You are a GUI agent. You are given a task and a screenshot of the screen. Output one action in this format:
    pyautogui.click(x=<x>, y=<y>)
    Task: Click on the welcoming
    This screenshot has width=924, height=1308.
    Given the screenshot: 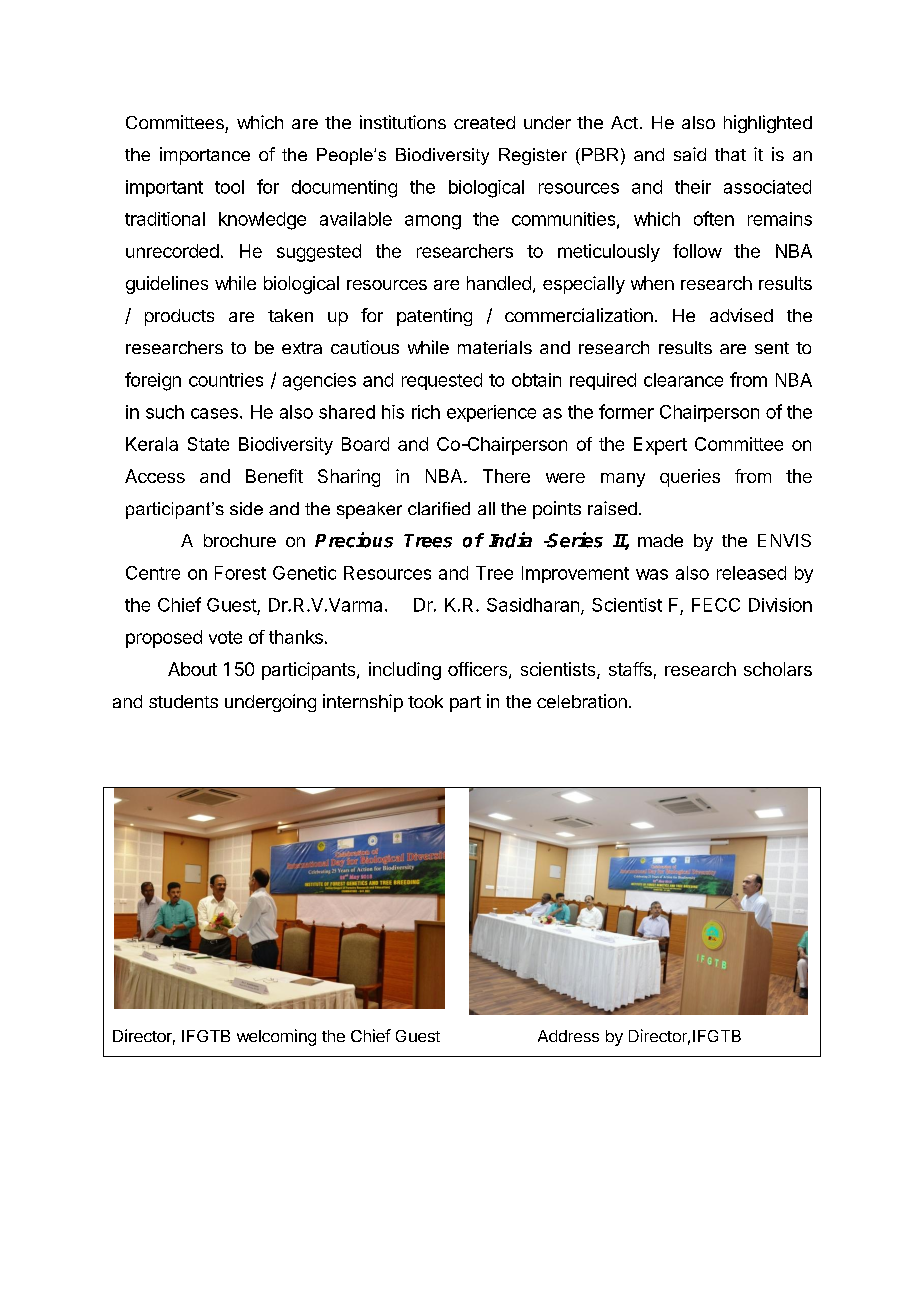 What is the action you would take?
    pyautogui.click(x=276, y=1037)
